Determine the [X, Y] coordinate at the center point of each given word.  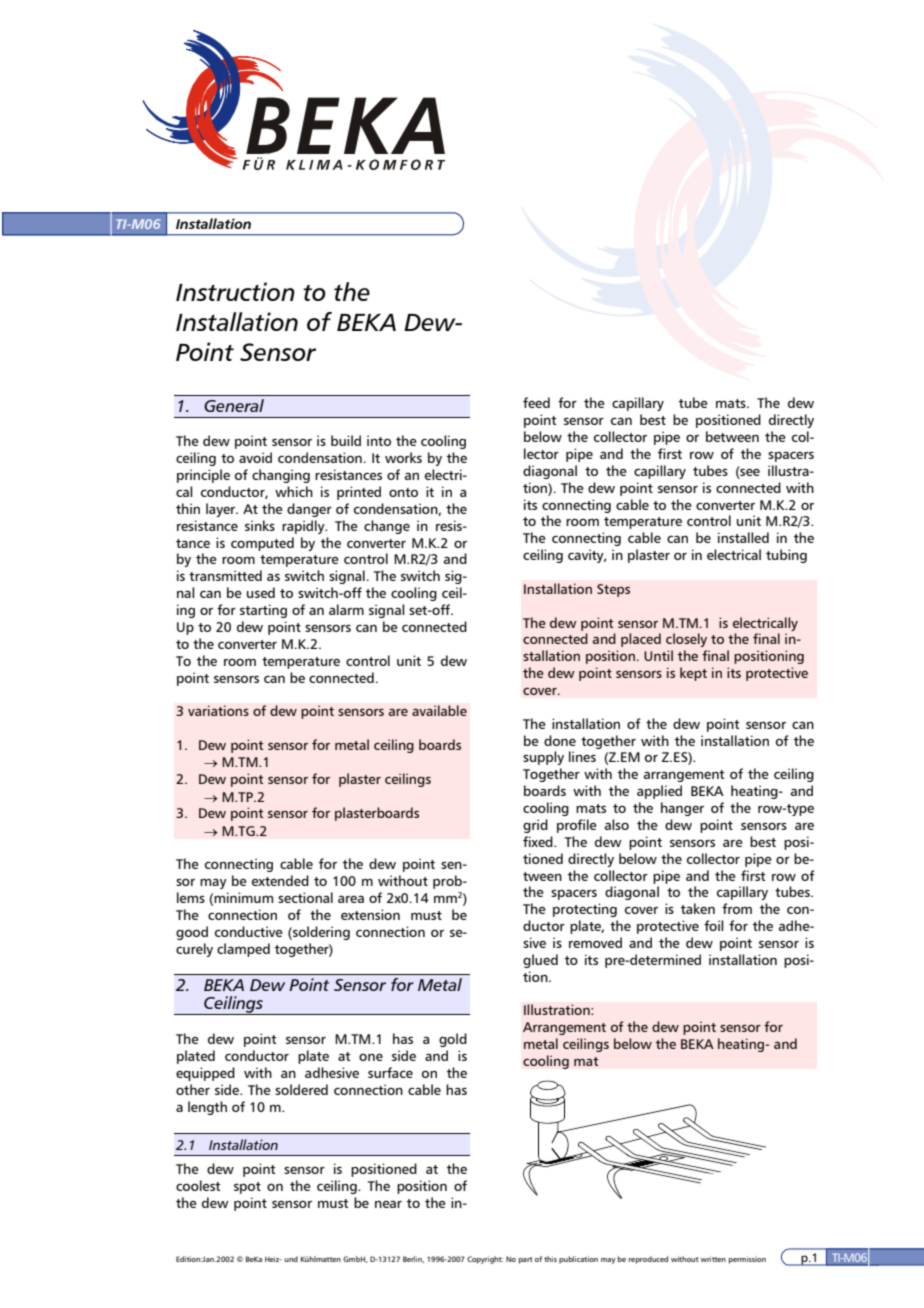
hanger [682, 809]
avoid [255, 457]
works [403, 457]
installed [743, 537]
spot [247, 1188]
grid [535, 826]
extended [280, 880]
